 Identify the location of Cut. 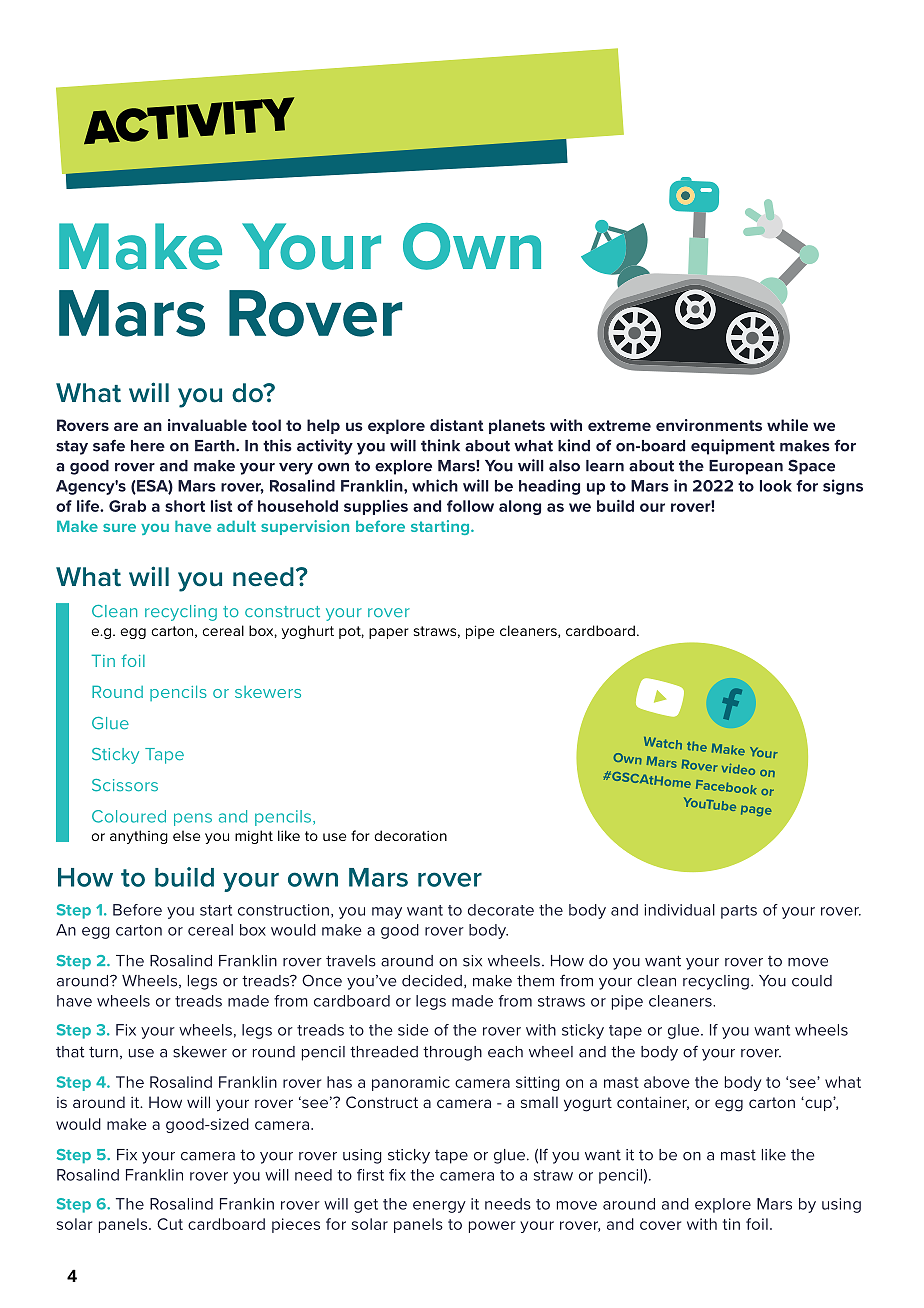
(170, 1224).
